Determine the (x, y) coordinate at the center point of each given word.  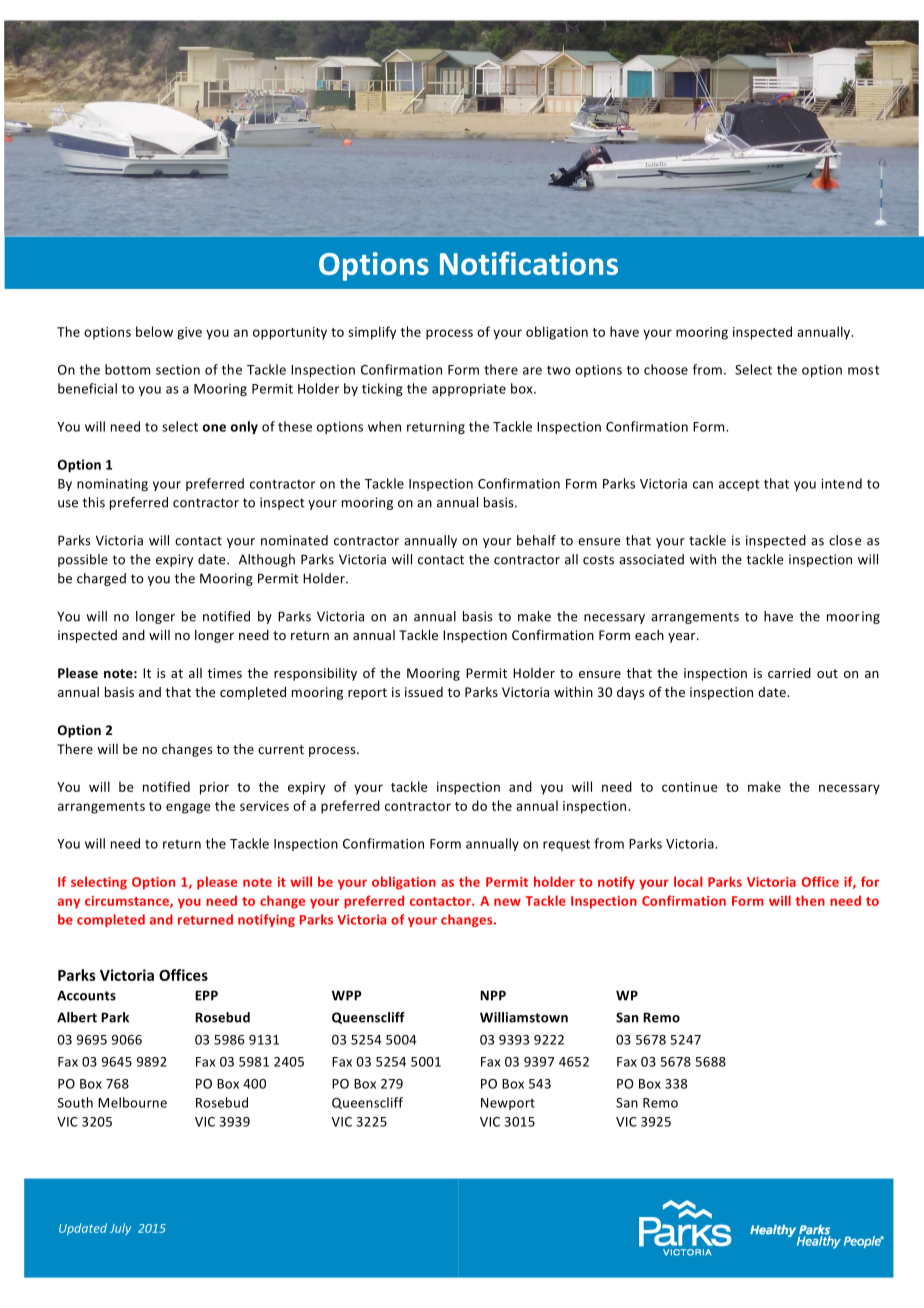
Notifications (529, 263)
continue (690, 787)
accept (739, 485)
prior (214, 788)
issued (424, 692)
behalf (536, 540)
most (863, 370)
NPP (493, 995)
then (810, 900)
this (94, 502)
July (120, 1229)
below (154, 331)
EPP (206, 995)
